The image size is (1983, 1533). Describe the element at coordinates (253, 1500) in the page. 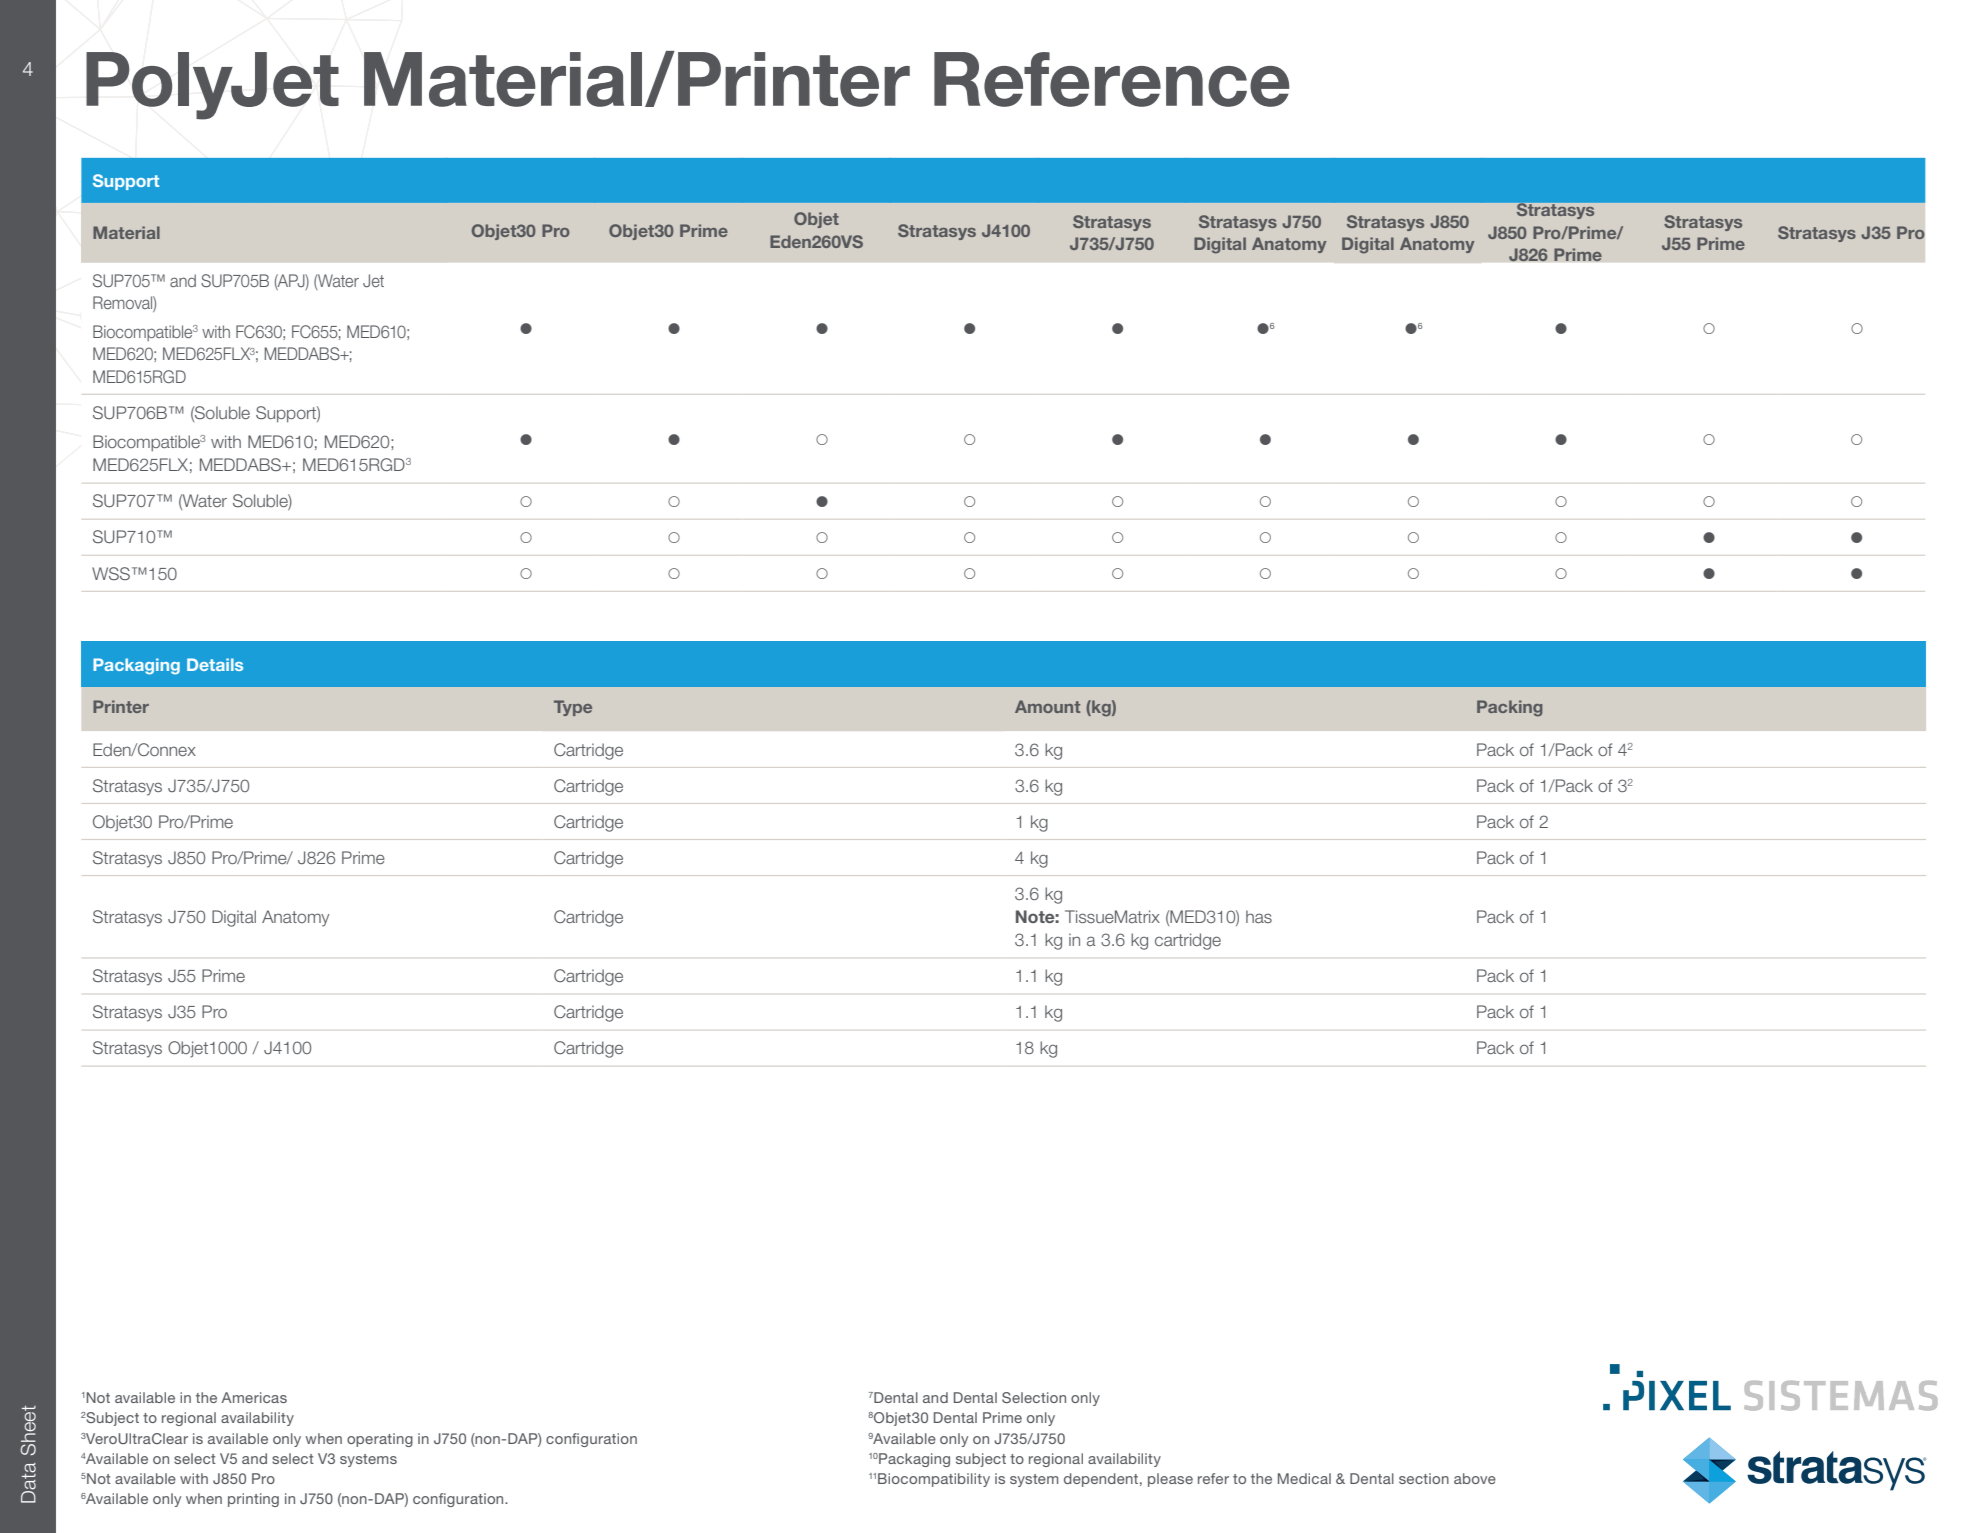

I see `printing` at that location.
